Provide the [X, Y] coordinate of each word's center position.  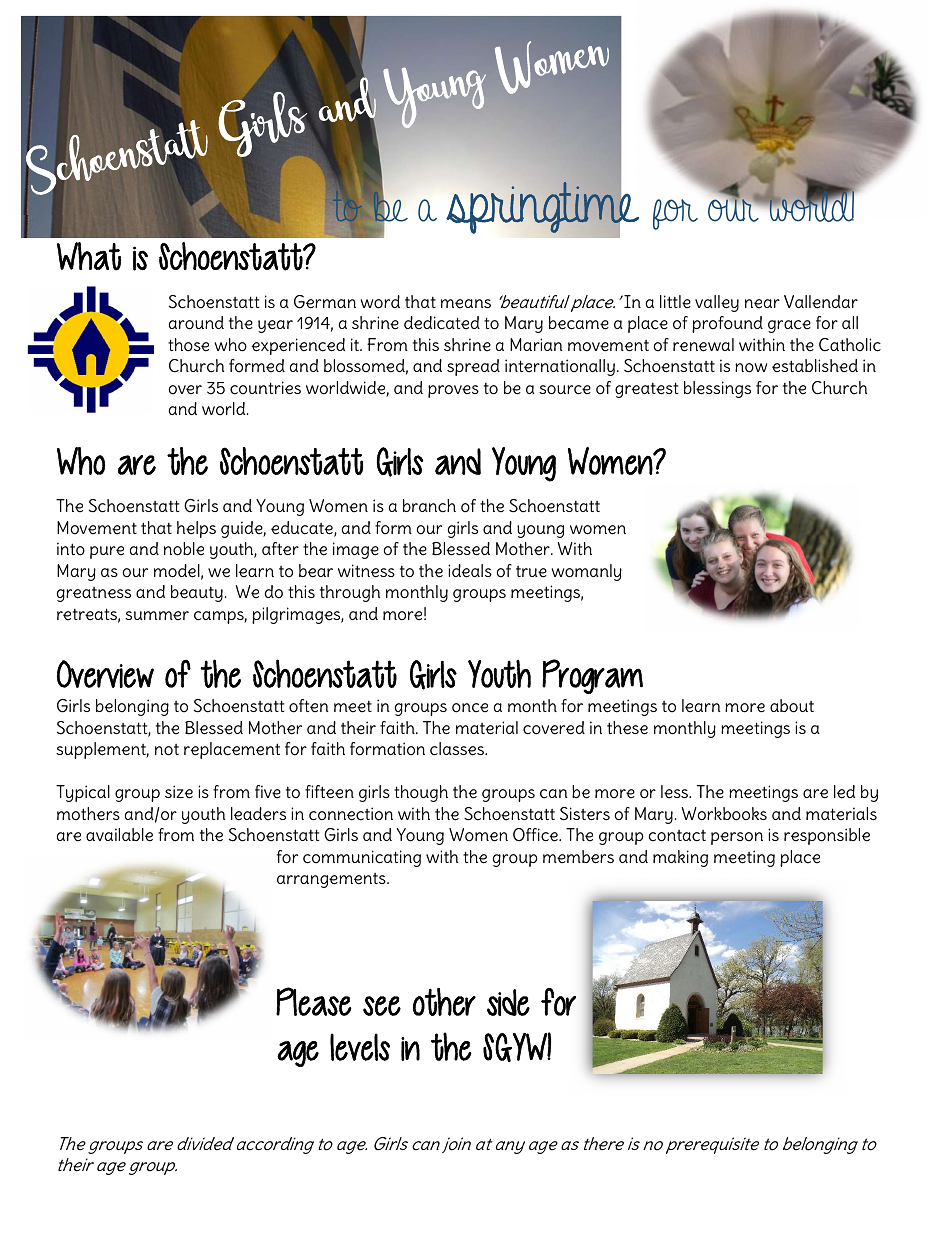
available [119, 835]
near [762, 304]
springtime [543, 206]
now [751, 368]
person [737, 838]
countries [265, 388]
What [89, 256]
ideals [470, 571]
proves [453, 391]
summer [157, 616]
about [792, 706]
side [508, 1002]
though [421, 793]
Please [314, 1001]
